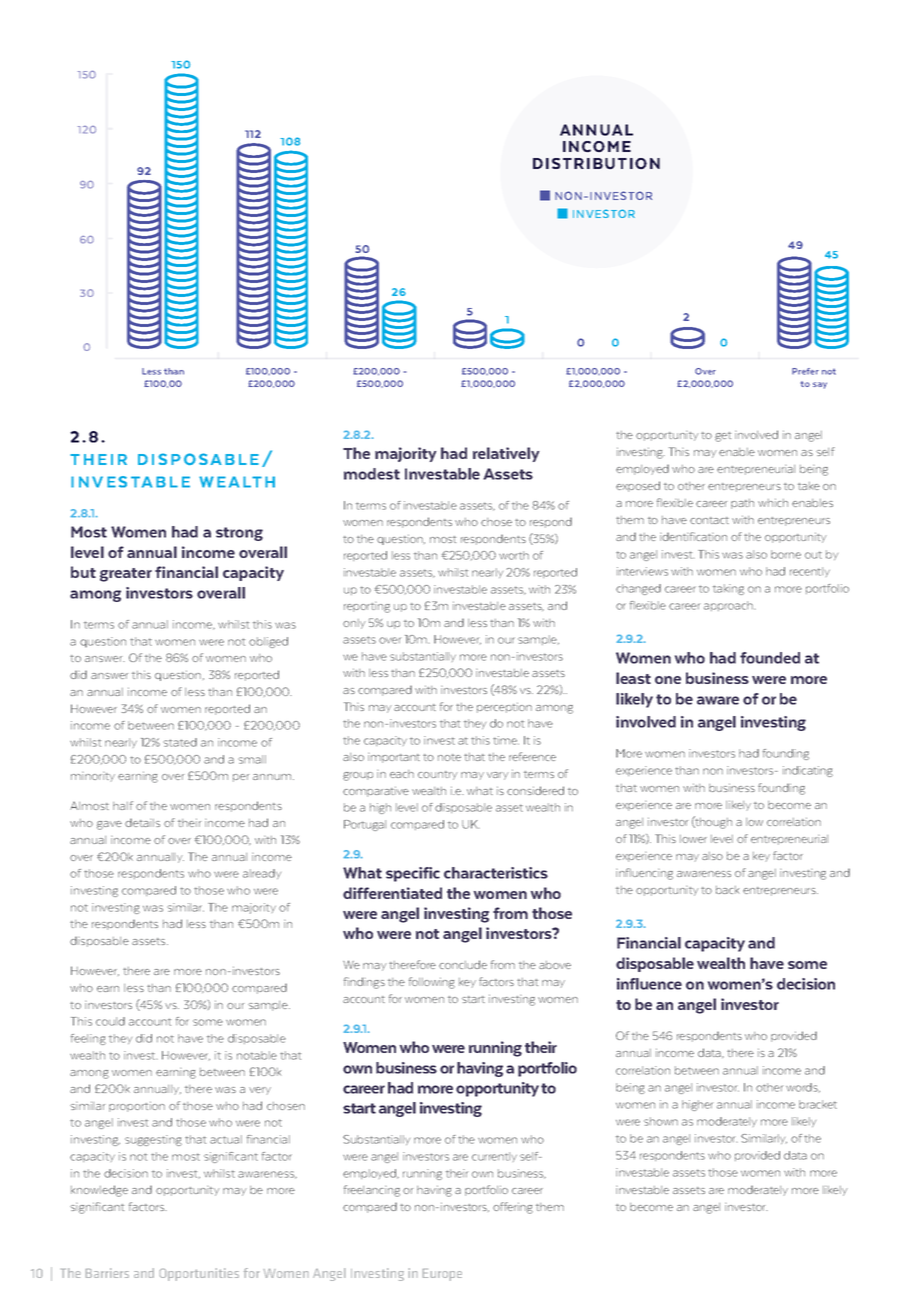 This image has width=924, height=1308. I want to click on worth, so click(514, 555).
